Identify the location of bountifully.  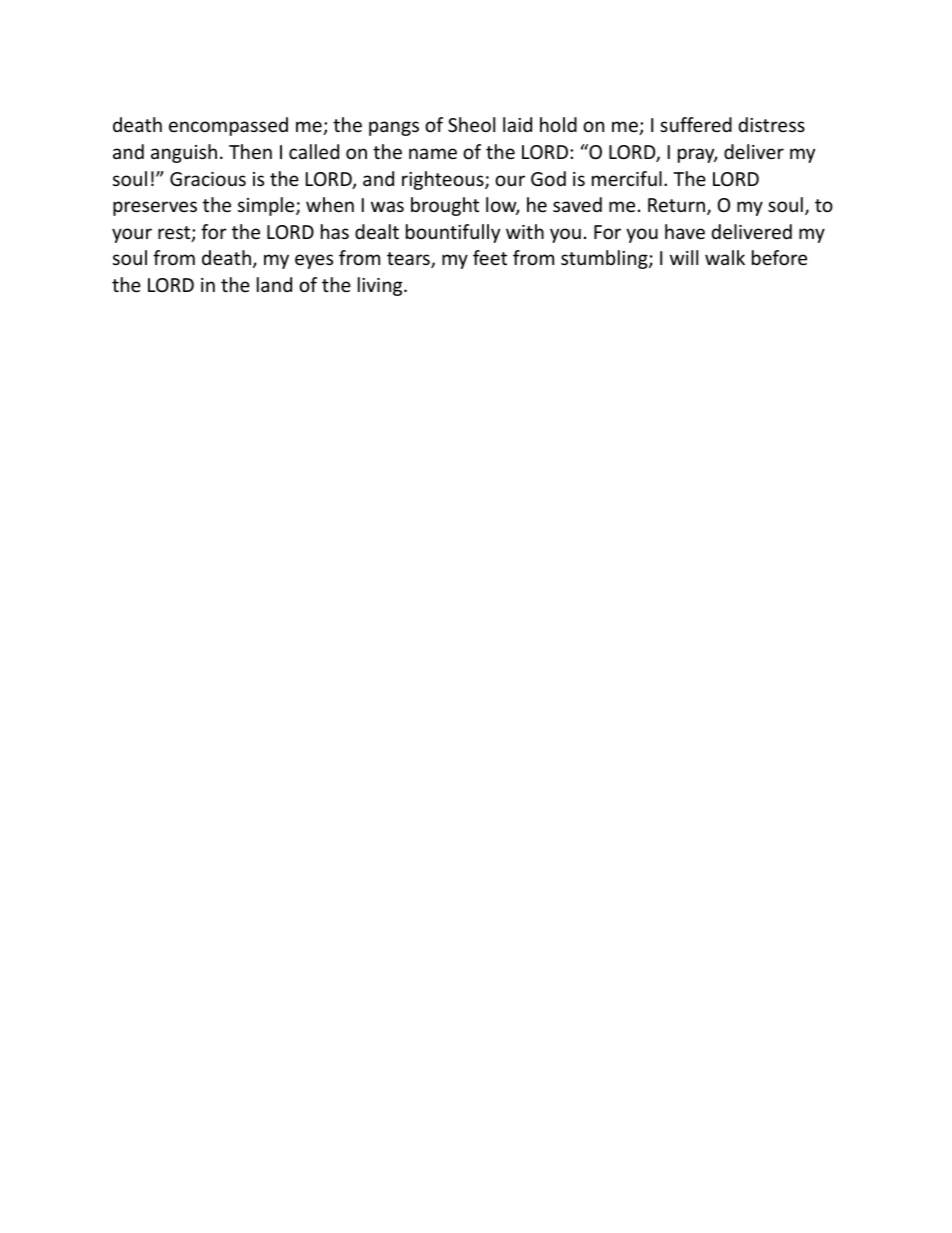
(453, 233).
